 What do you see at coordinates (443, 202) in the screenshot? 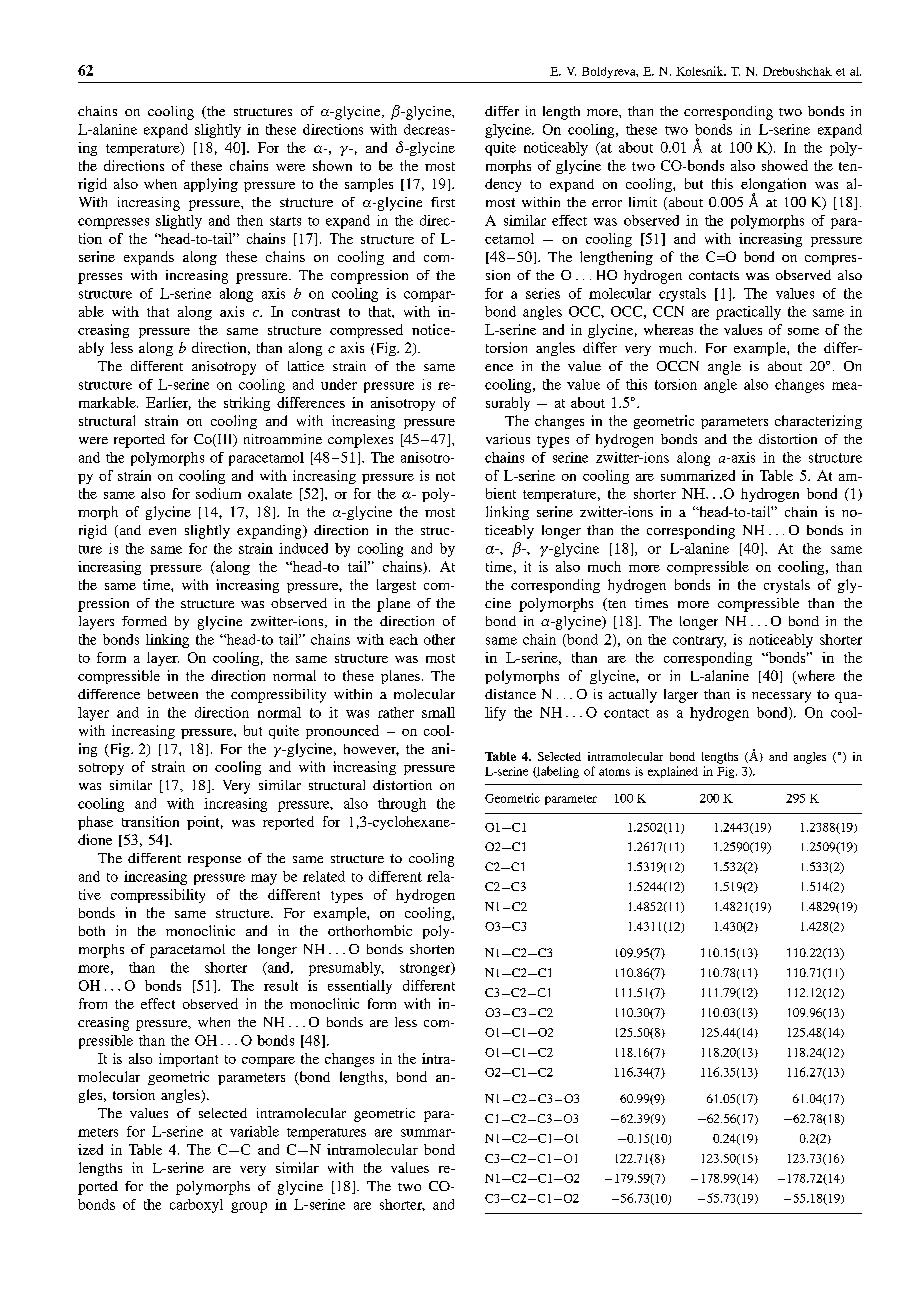
I see `first` at bounding box center [443, 202].
